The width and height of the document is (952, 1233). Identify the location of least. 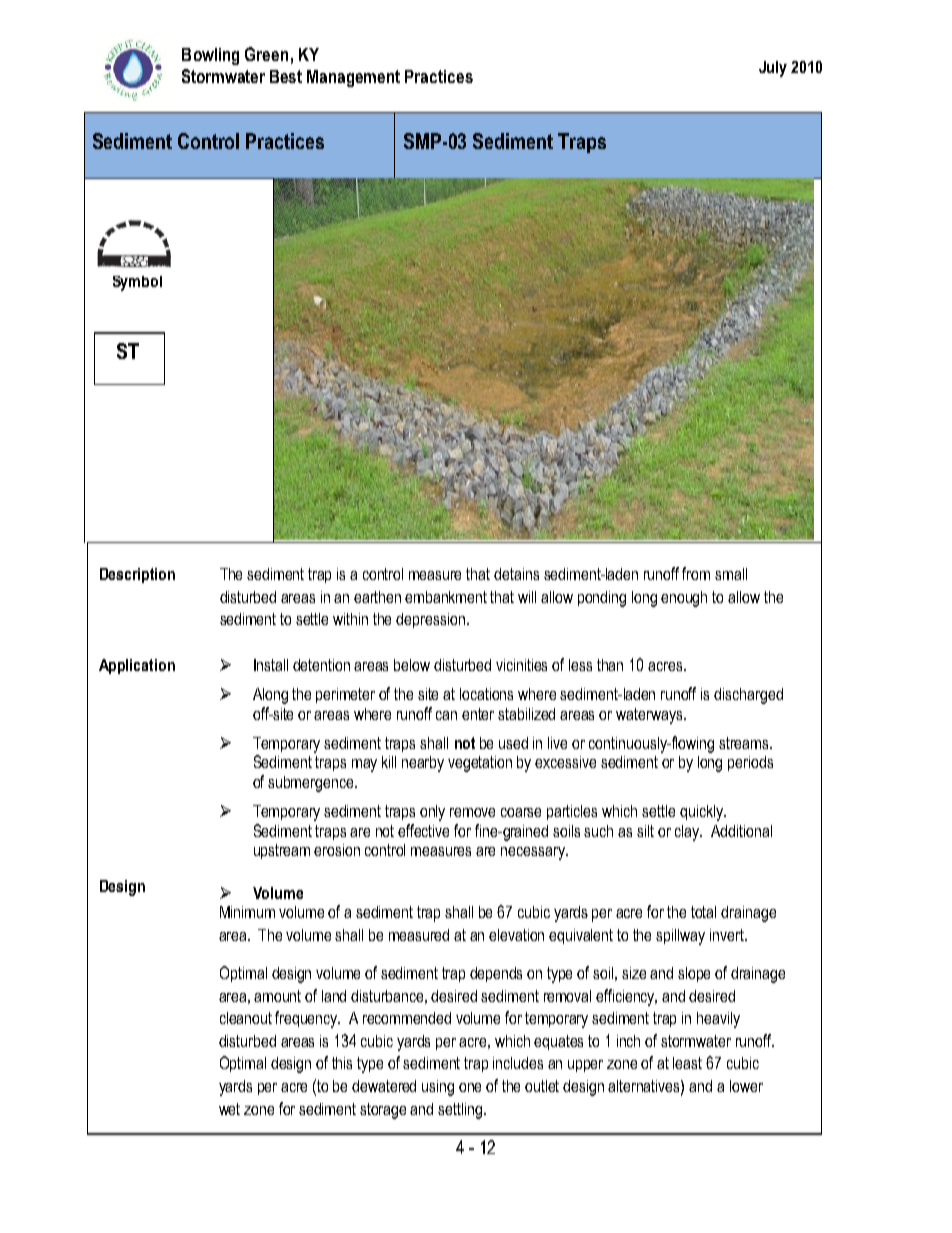
(687, 1063).
